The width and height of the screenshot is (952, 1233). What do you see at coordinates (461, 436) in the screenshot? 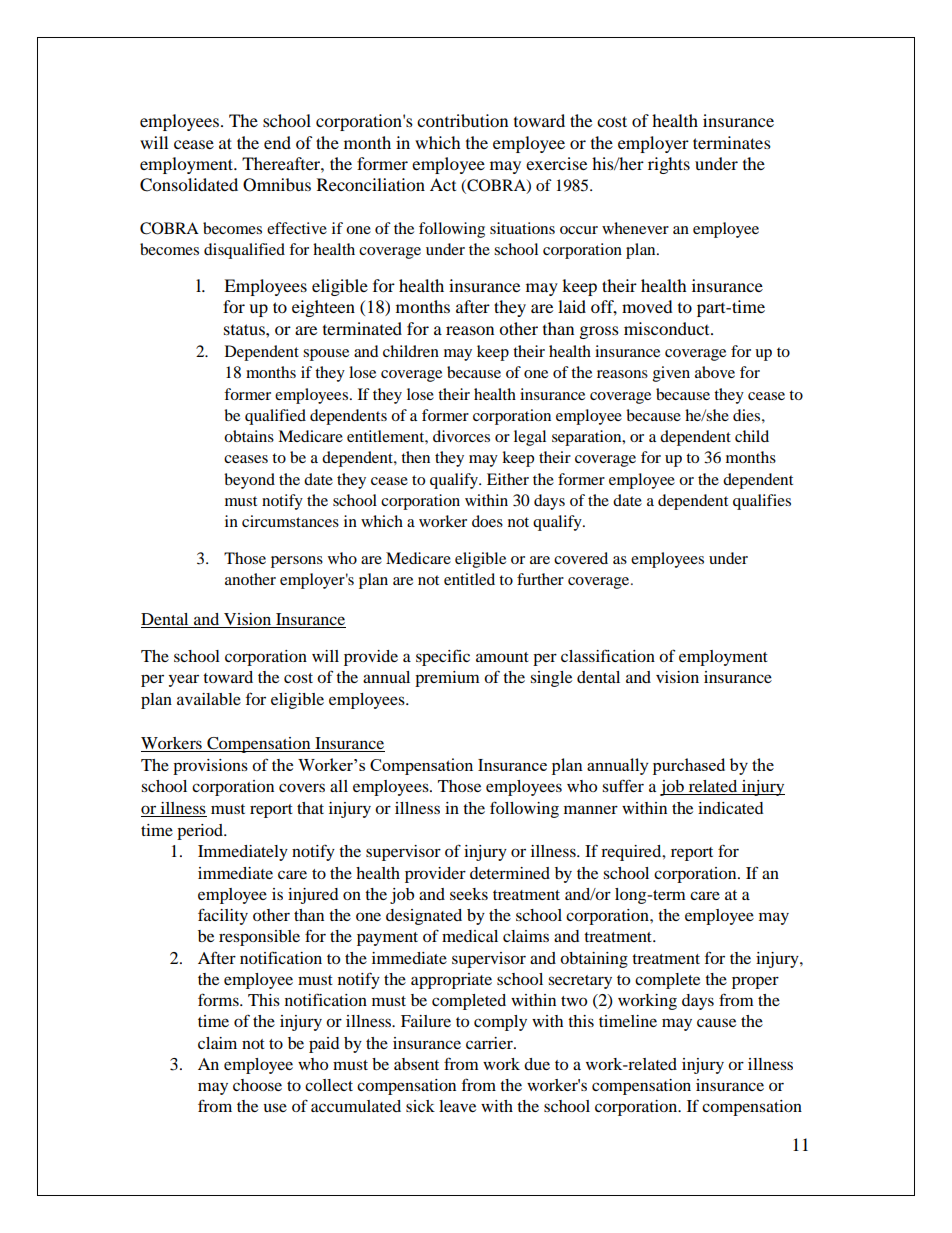
I see `divorces` at bounding box center [461, 436].
